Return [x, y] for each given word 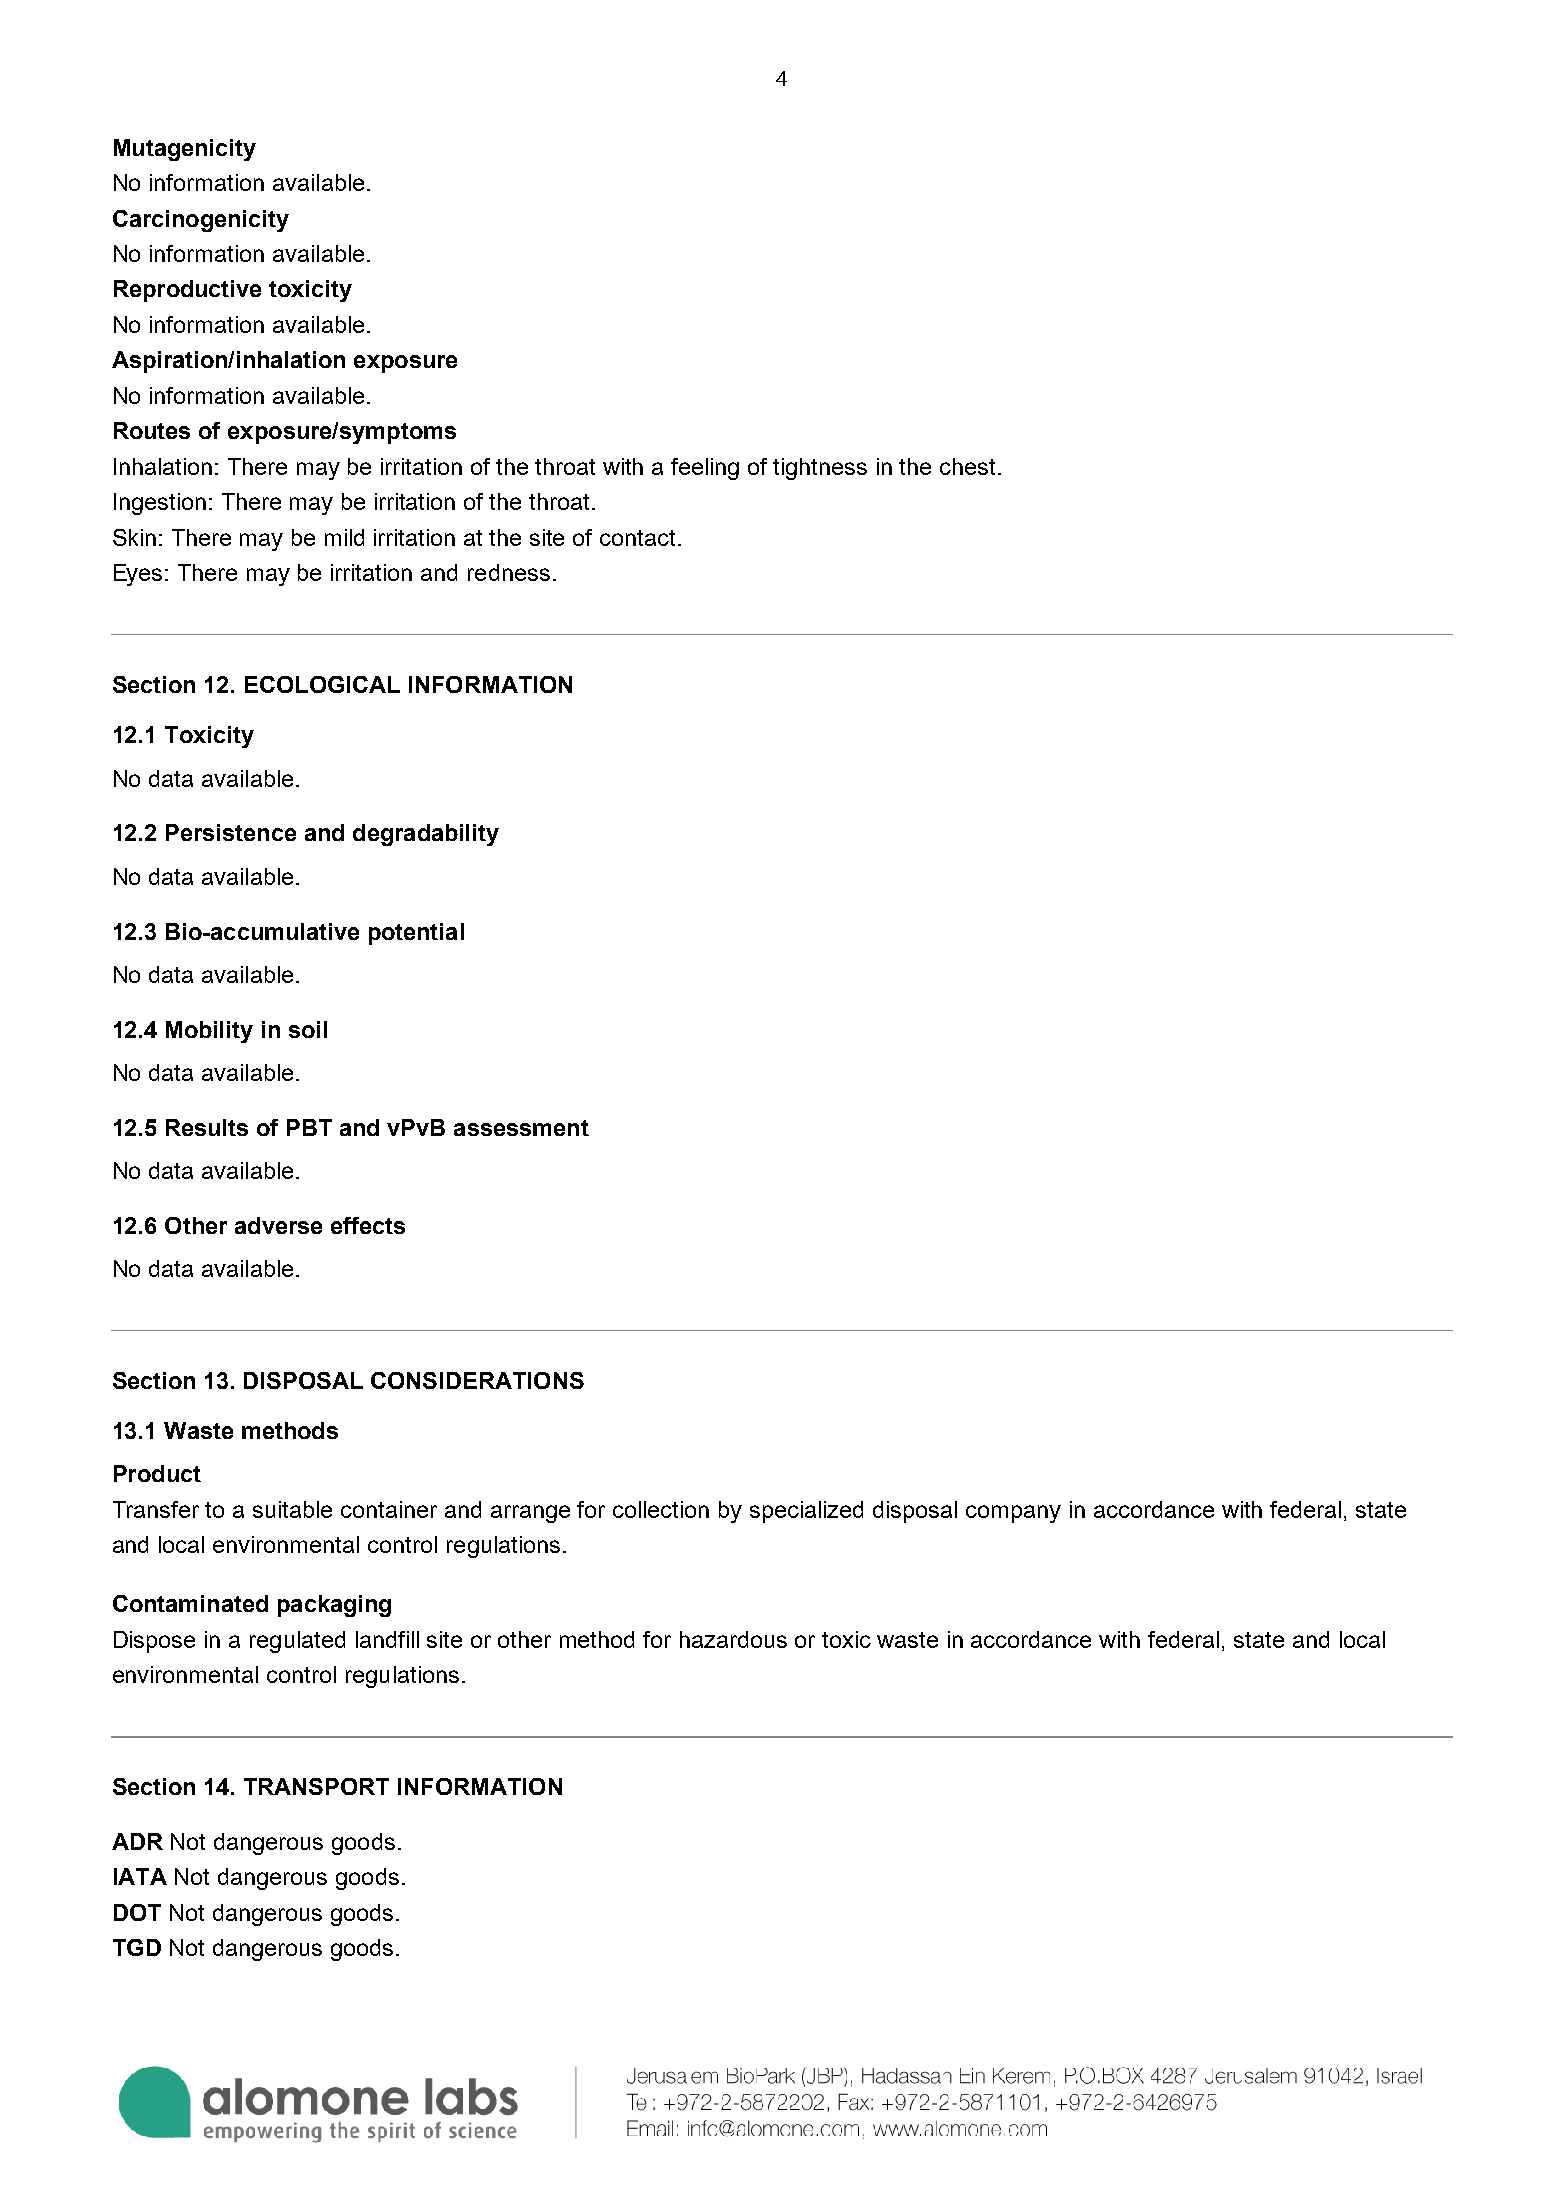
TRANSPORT [316, 1786]
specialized [806, 1512]
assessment [521, 1128]
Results [207, 1127]
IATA [140, 1876]
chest [969, 466]
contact [637, 538]
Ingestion [160, 504]
